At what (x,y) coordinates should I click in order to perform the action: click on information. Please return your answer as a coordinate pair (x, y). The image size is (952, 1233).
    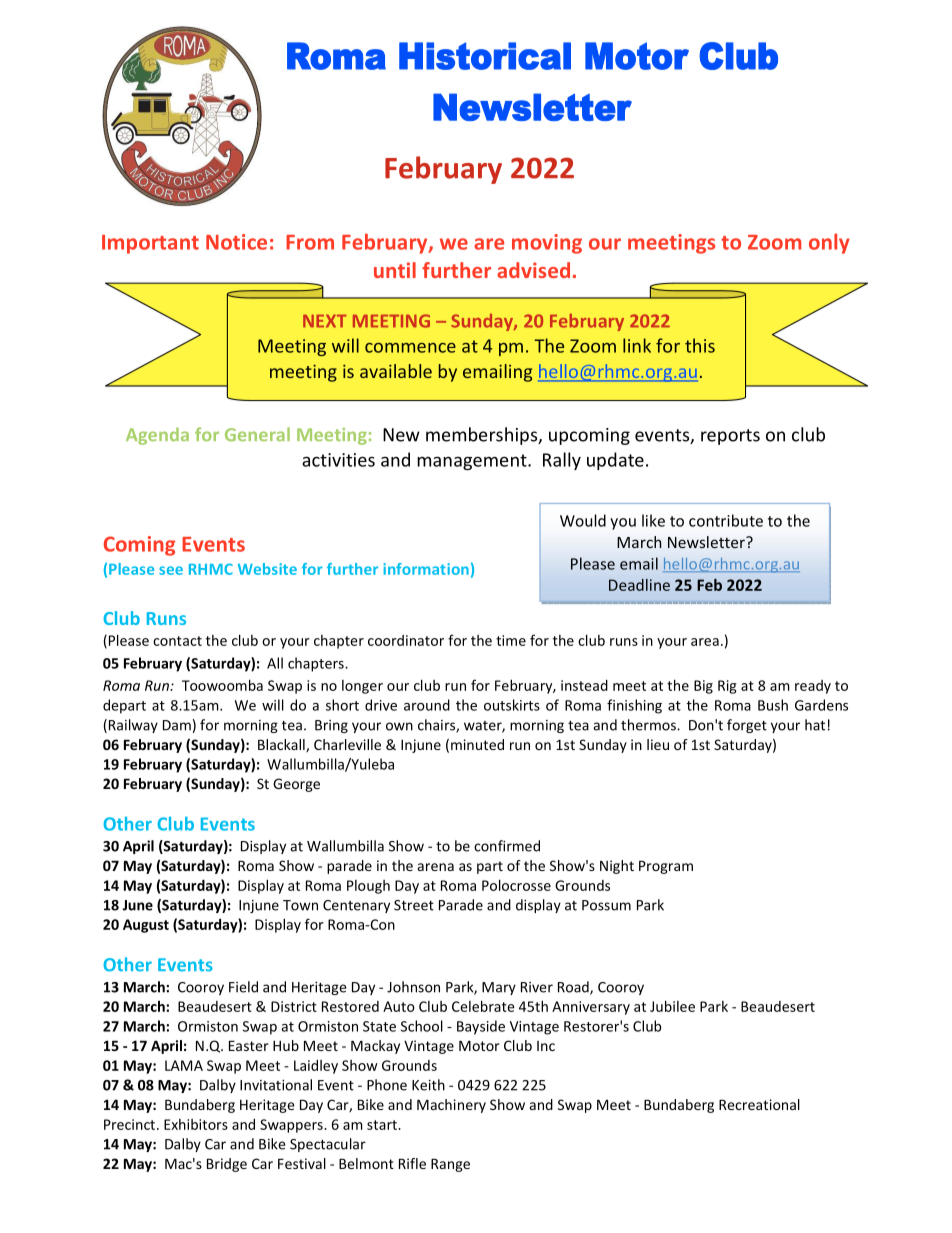
    Looking at the image, I should click on (426, 569).
